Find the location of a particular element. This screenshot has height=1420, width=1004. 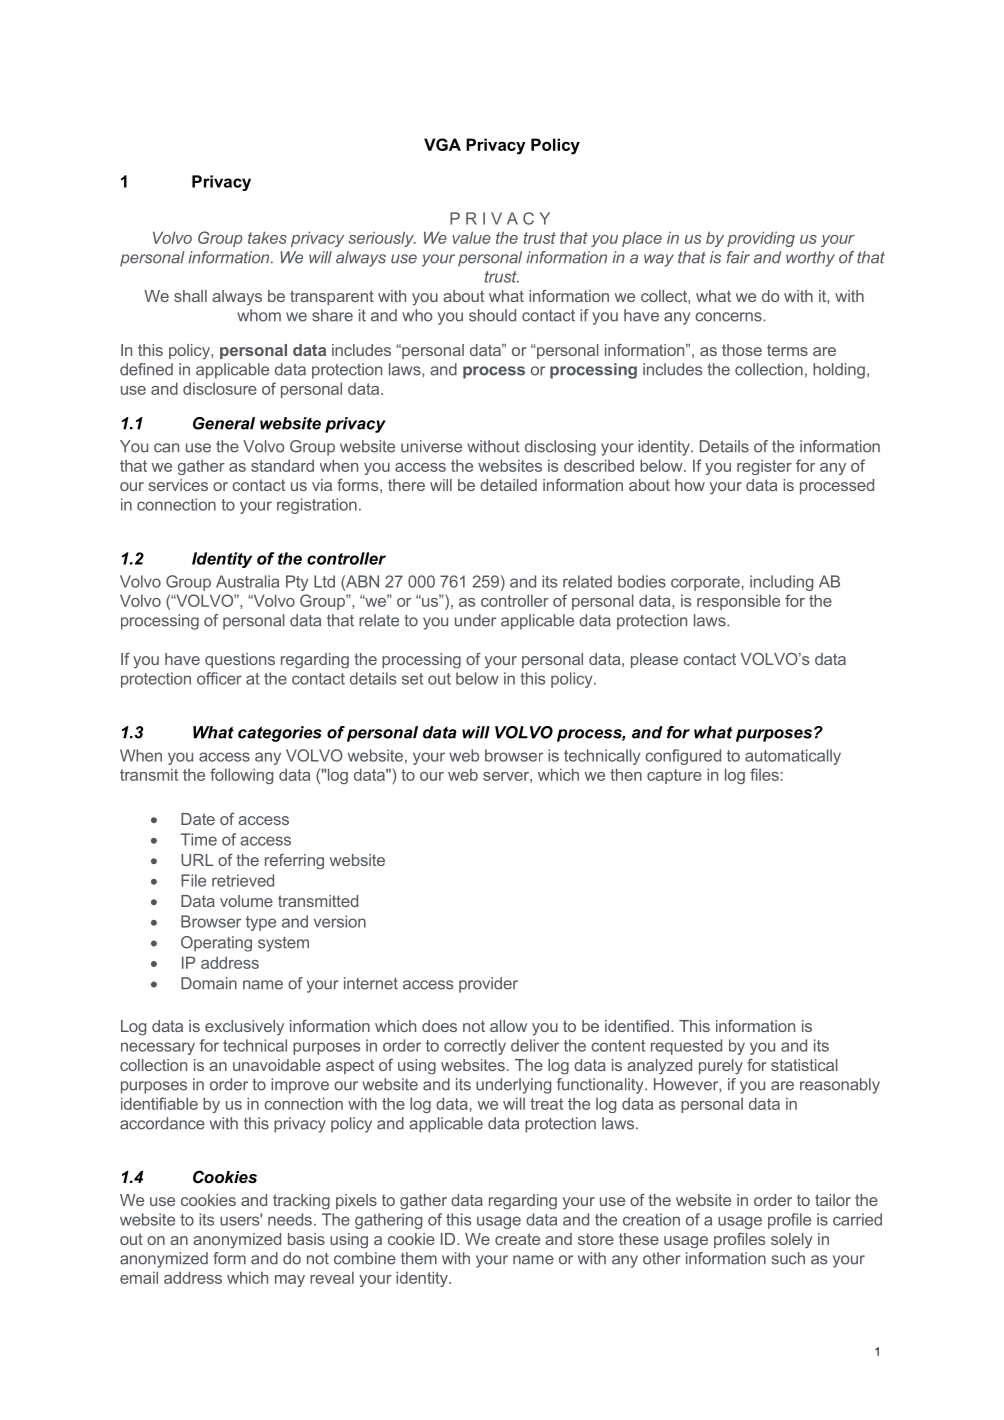

needs is located at coordinates (290, 1219).
